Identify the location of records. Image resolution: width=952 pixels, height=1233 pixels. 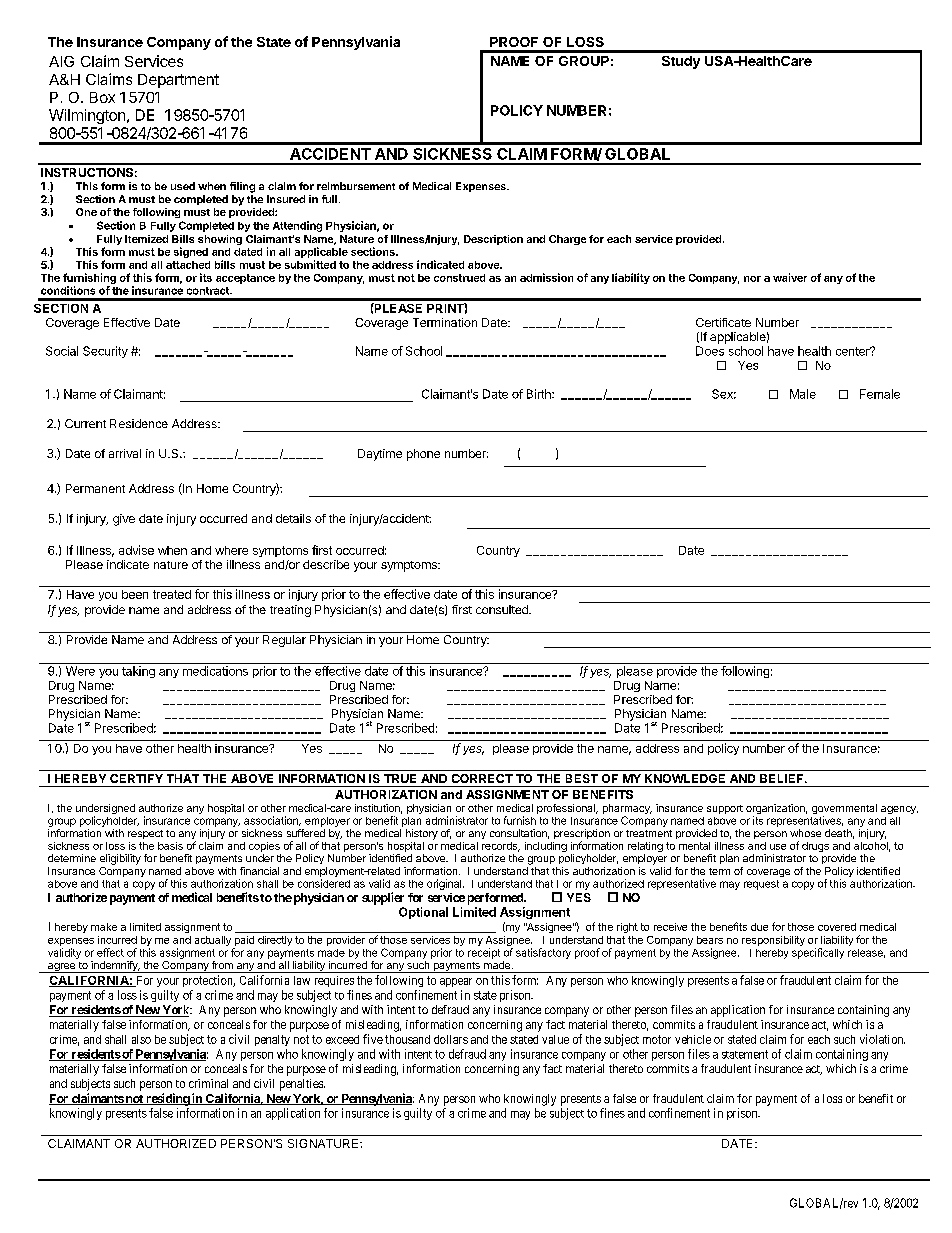
(501, 847).
